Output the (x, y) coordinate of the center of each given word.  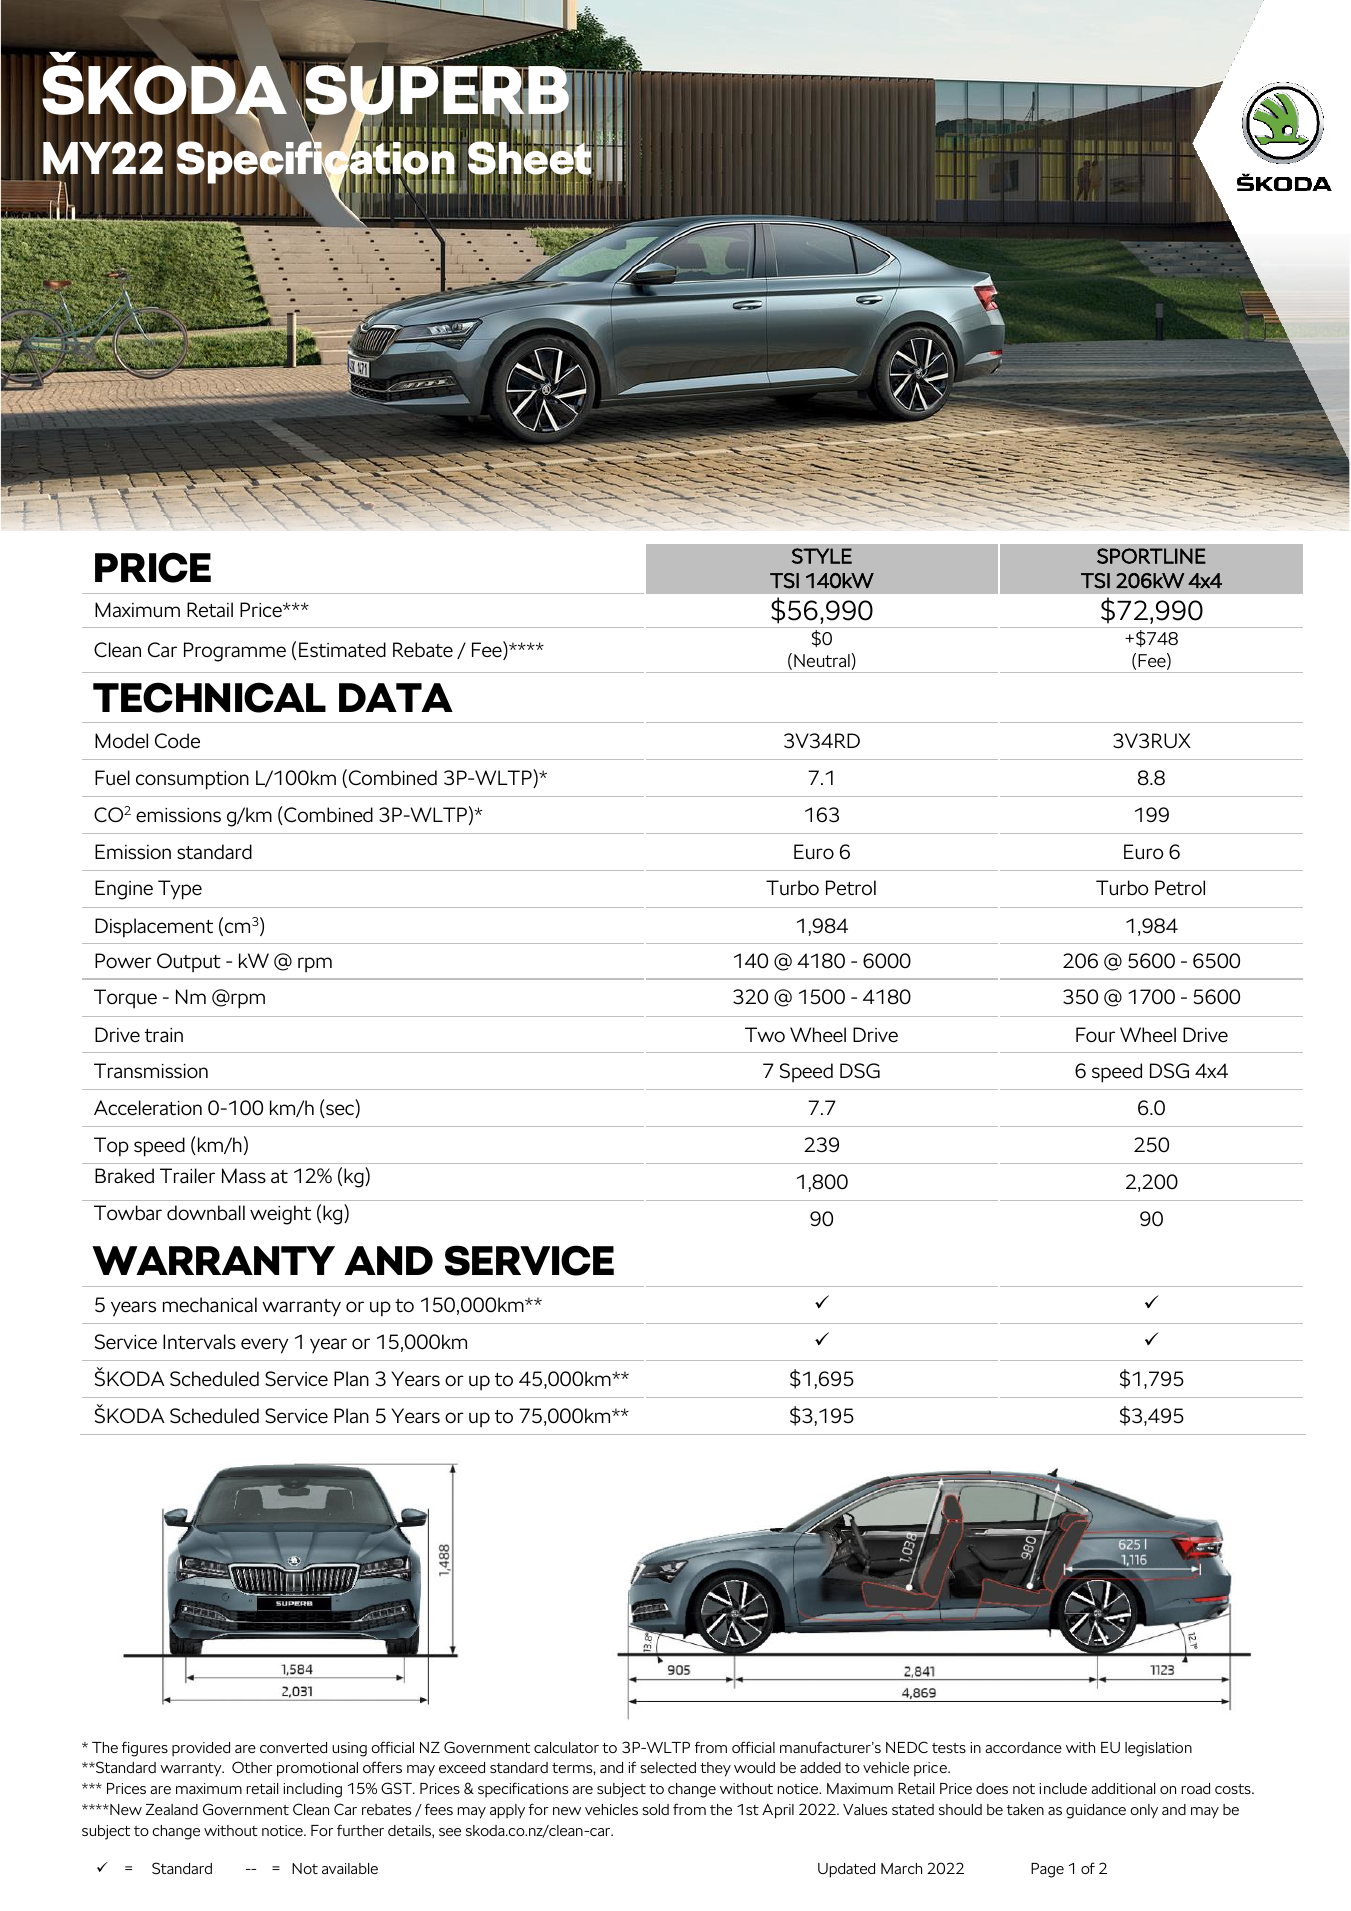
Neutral (822, 660)
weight (280, 1215)
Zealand (172, 1809)
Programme (235, 652)
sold (655, 1809)
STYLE (822, 556)
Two (765, 1035)
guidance (1096, 1811)
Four (1095, 1035)
